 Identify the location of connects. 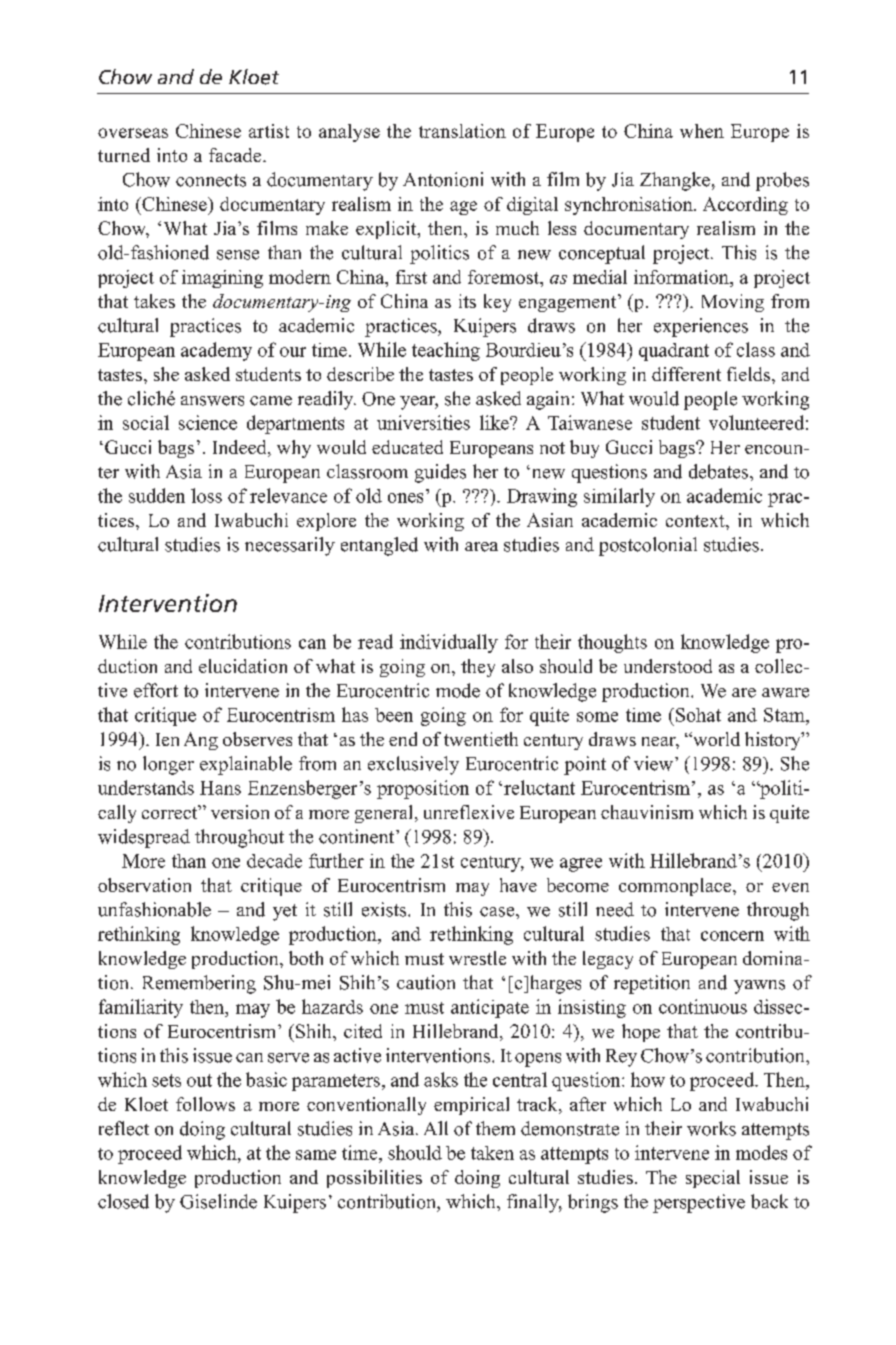
(211, 180).
